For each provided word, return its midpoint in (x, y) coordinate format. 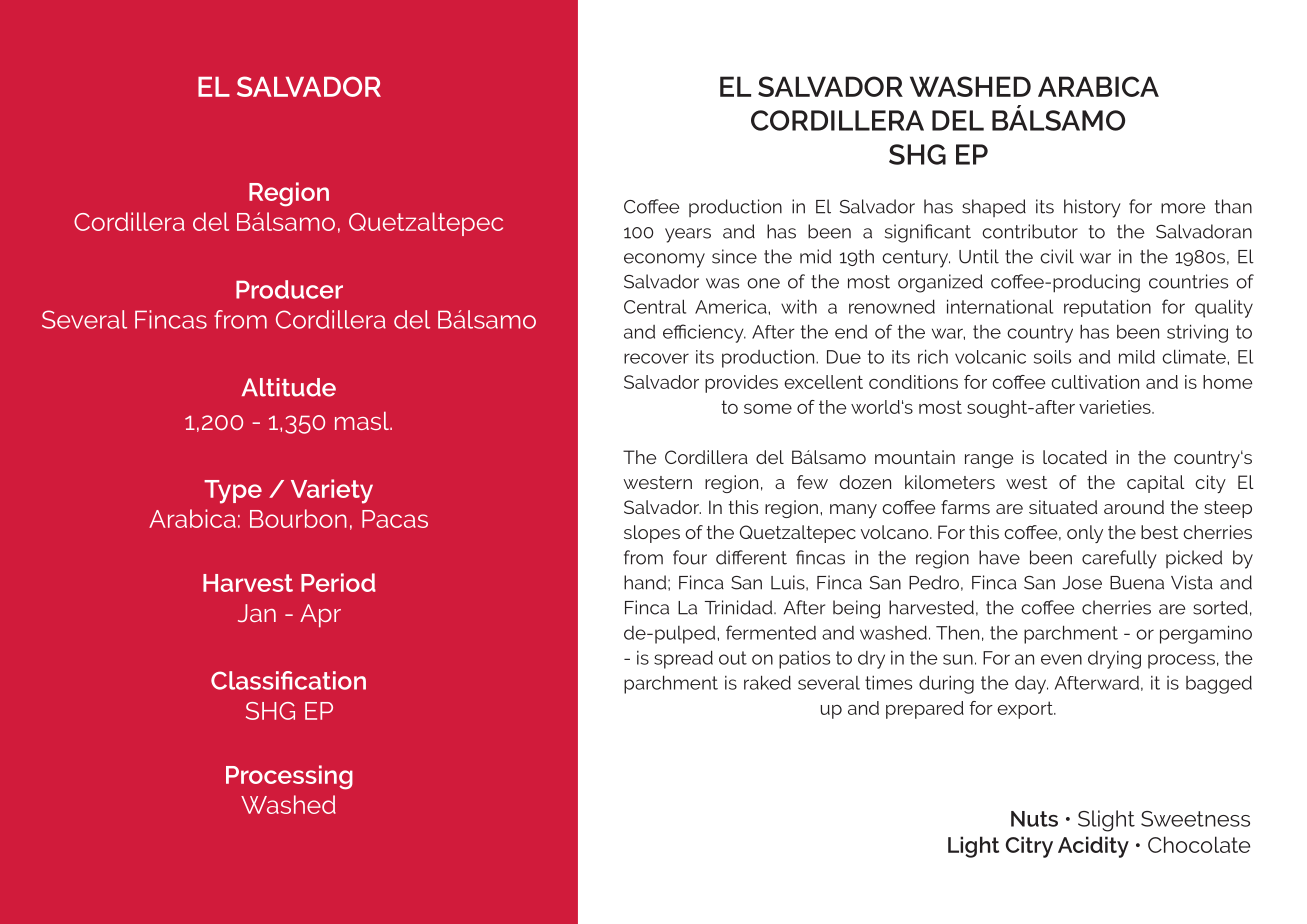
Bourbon (298, 518)
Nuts (1034, 819)
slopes (652, 534)
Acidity (1093, 847)
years (688, 235)
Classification (288, 680)
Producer (289, 289)
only (1085, 534)
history (1092, 208)
